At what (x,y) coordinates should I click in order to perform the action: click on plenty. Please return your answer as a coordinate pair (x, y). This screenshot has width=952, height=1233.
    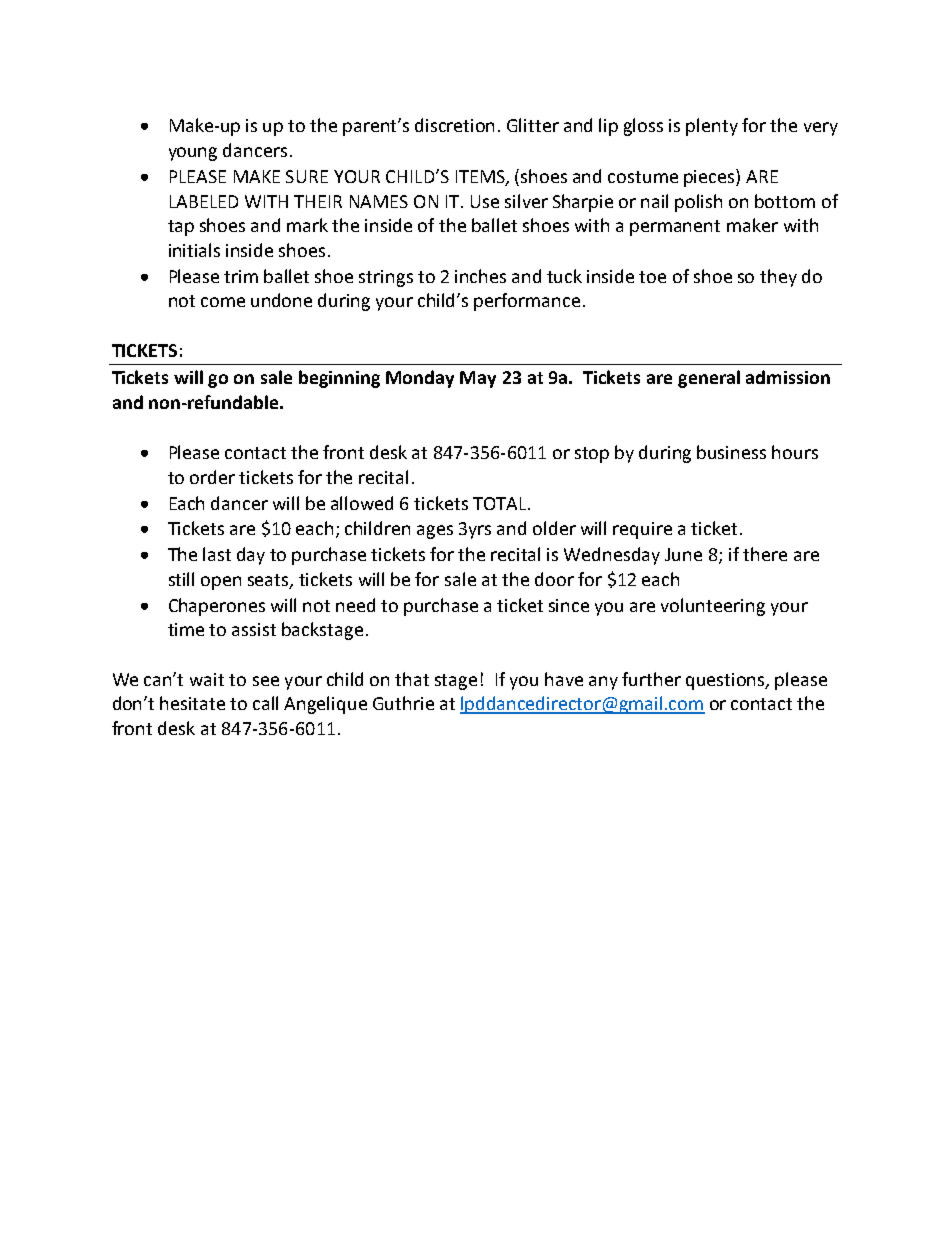
    Looking at the image, I should click on (712, 127).
